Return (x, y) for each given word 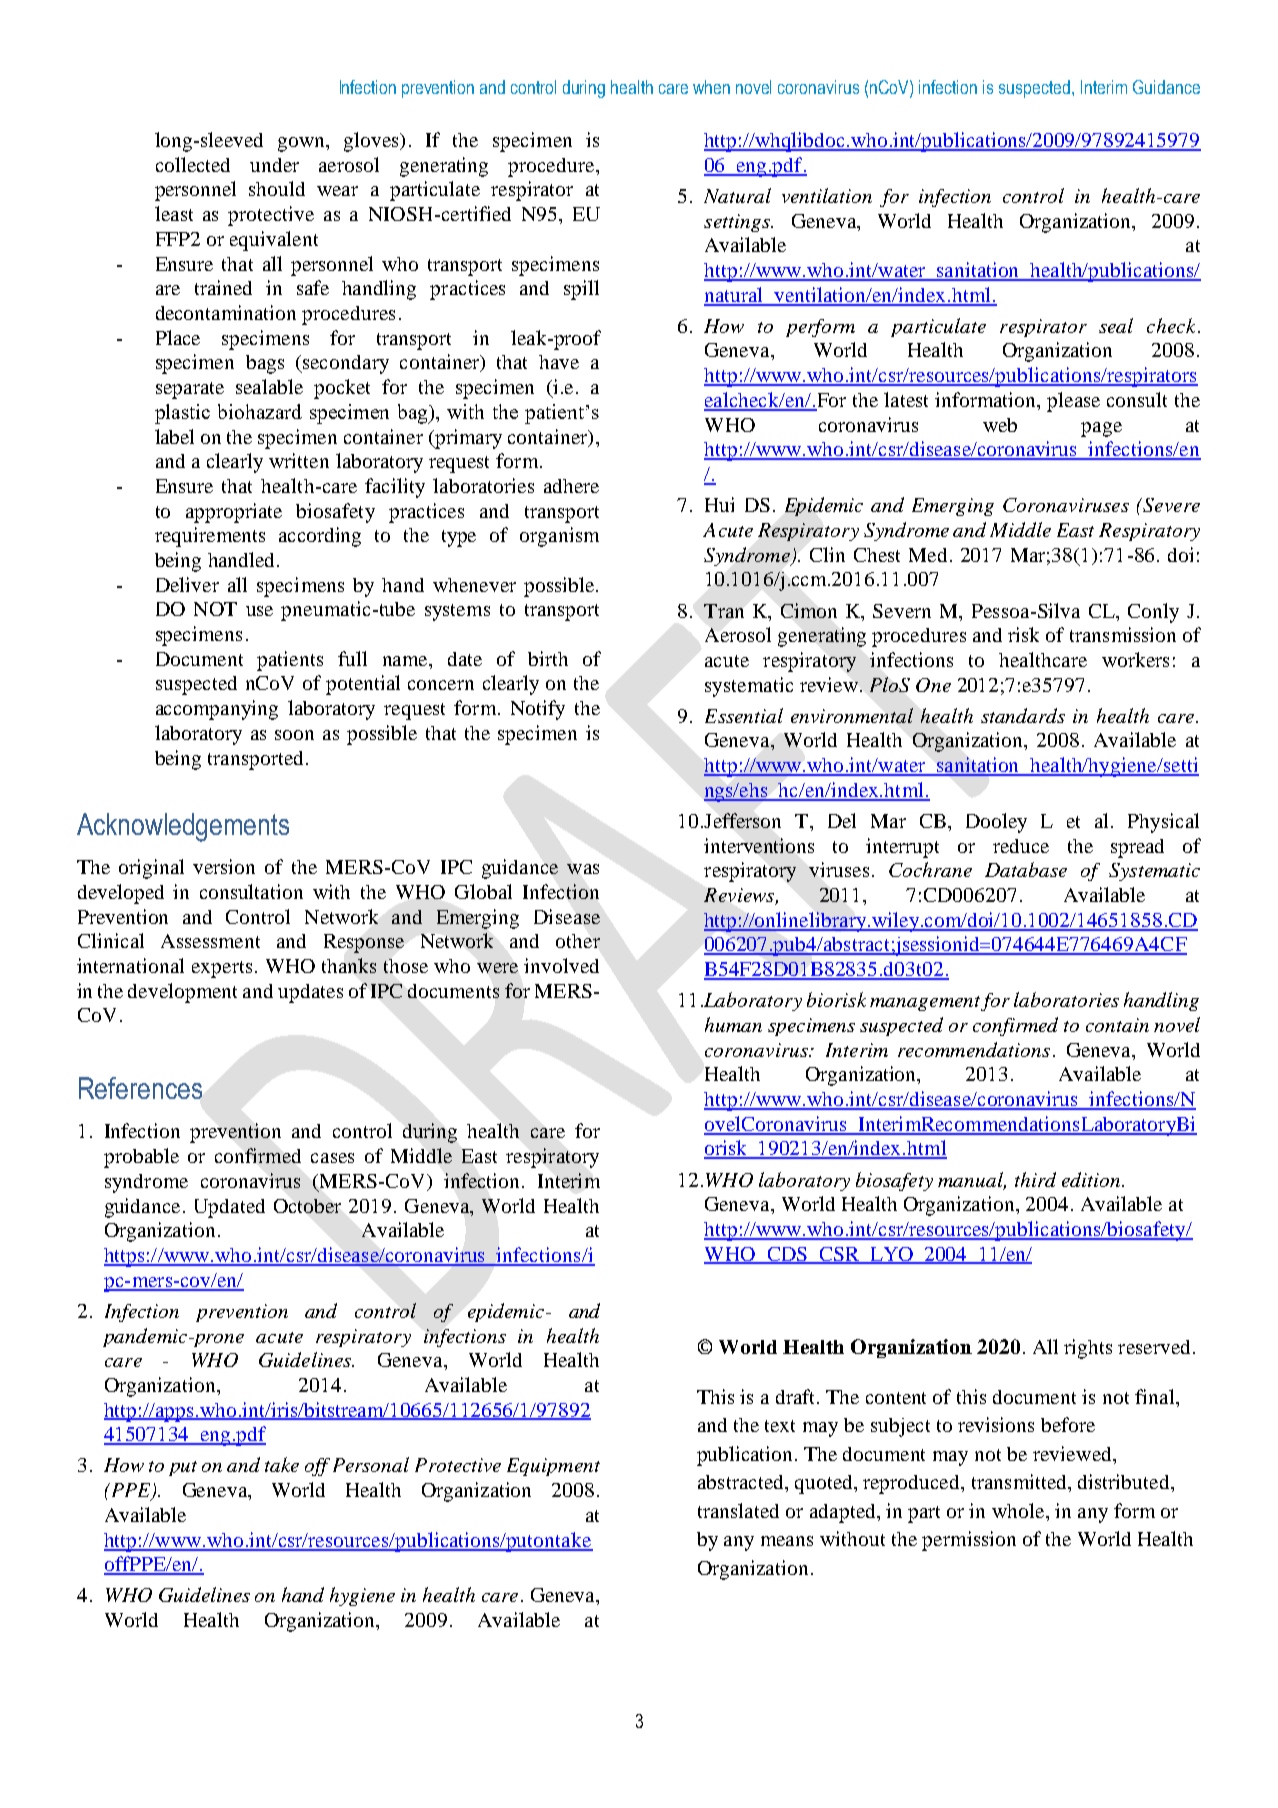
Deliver (187, 584)
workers (1135, 659)
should (277, 188)
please (1073, 402)
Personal (371, 1464)
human (733, 1024)
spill (581, 290)
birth (548, 658)
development (182, 993)
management (925, 1003)
